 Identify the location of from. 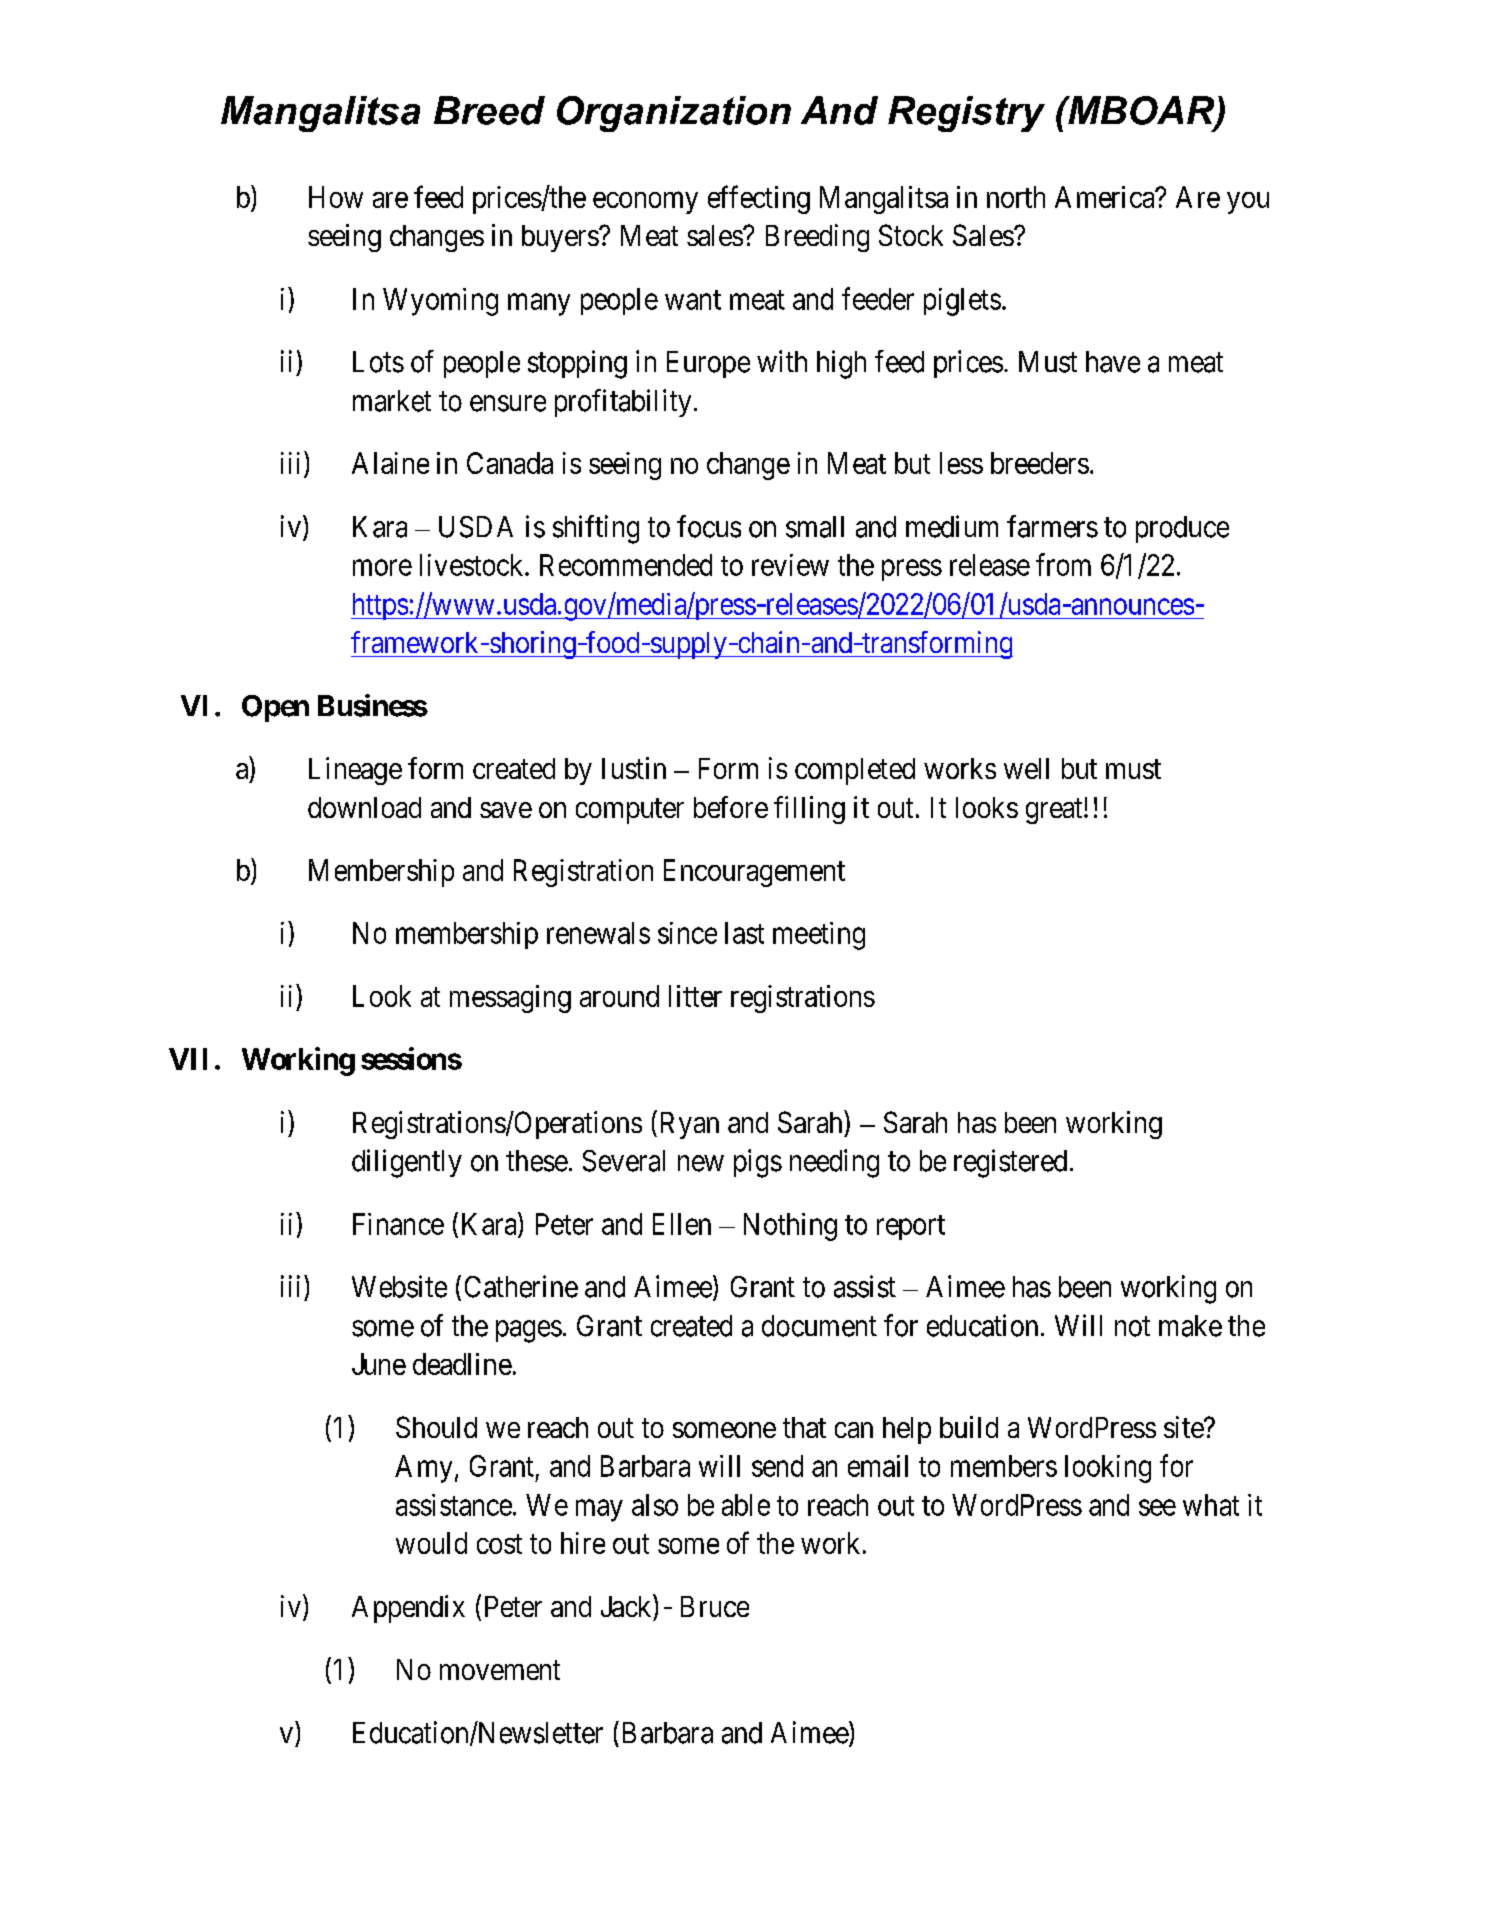
(1063, 564).
